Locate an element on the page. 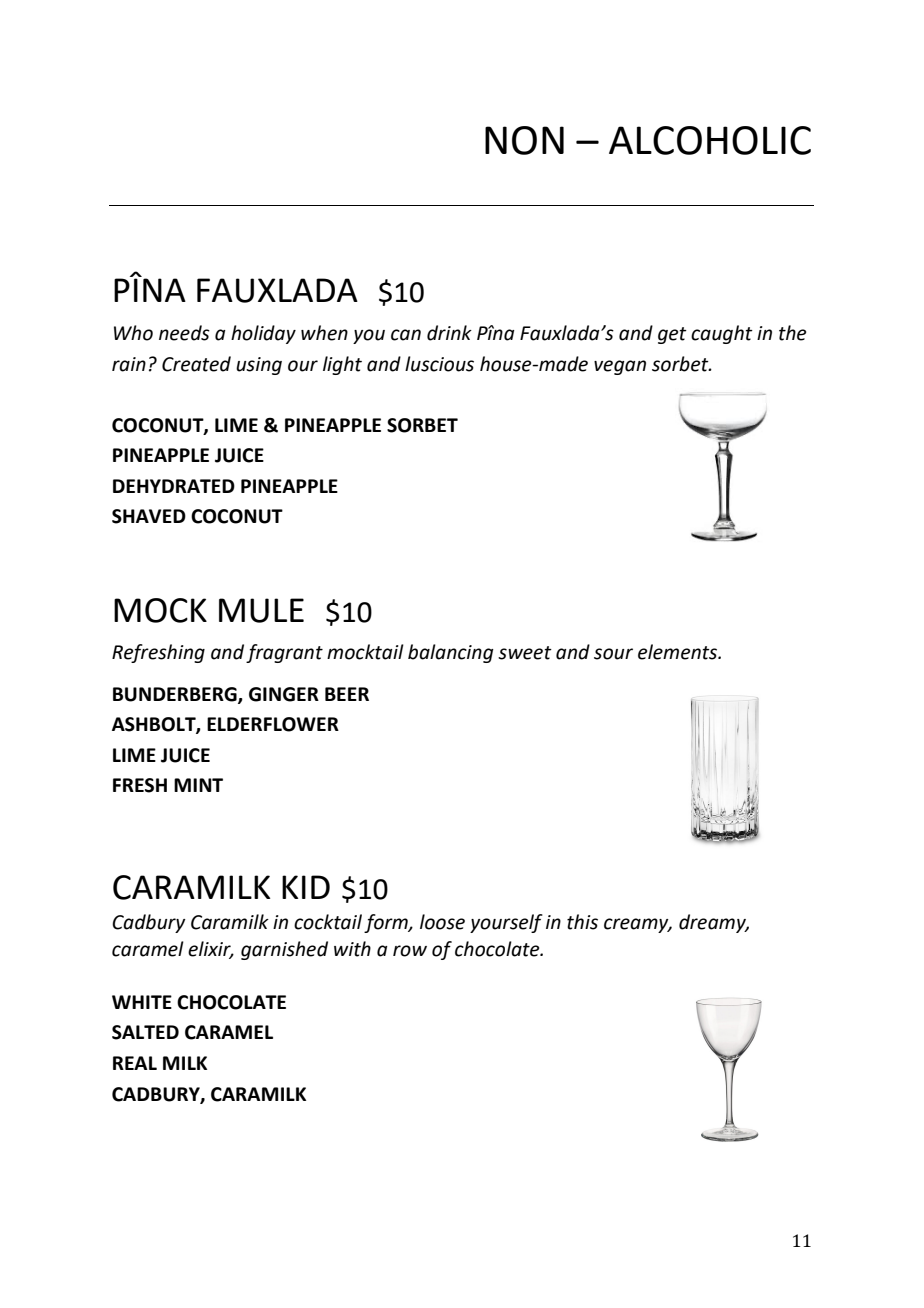 The height and width of the image is (1308, 924). NON is located at coordinates (524, 140).
